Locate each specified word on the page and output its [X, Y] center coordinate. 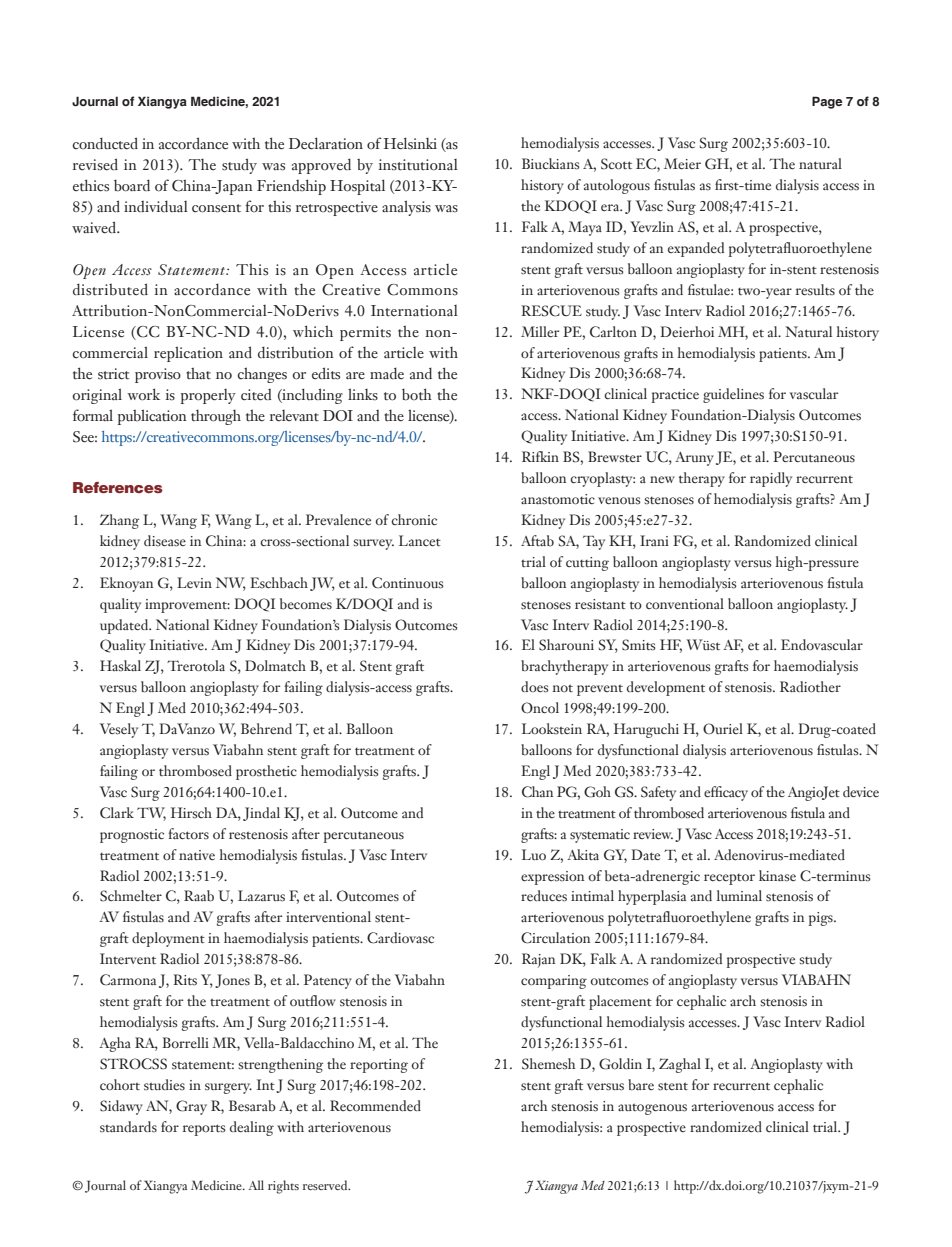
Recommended [375, 1106]
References [118, 487]
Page [827, 102]
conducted [105, 143]
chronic [414, 519]
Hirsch [191, 813]
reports [204, 1130]
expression [552, 878]
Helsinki [410, 143]
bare [641, 1085]
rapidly [771, 479]
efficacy [726, 793]
